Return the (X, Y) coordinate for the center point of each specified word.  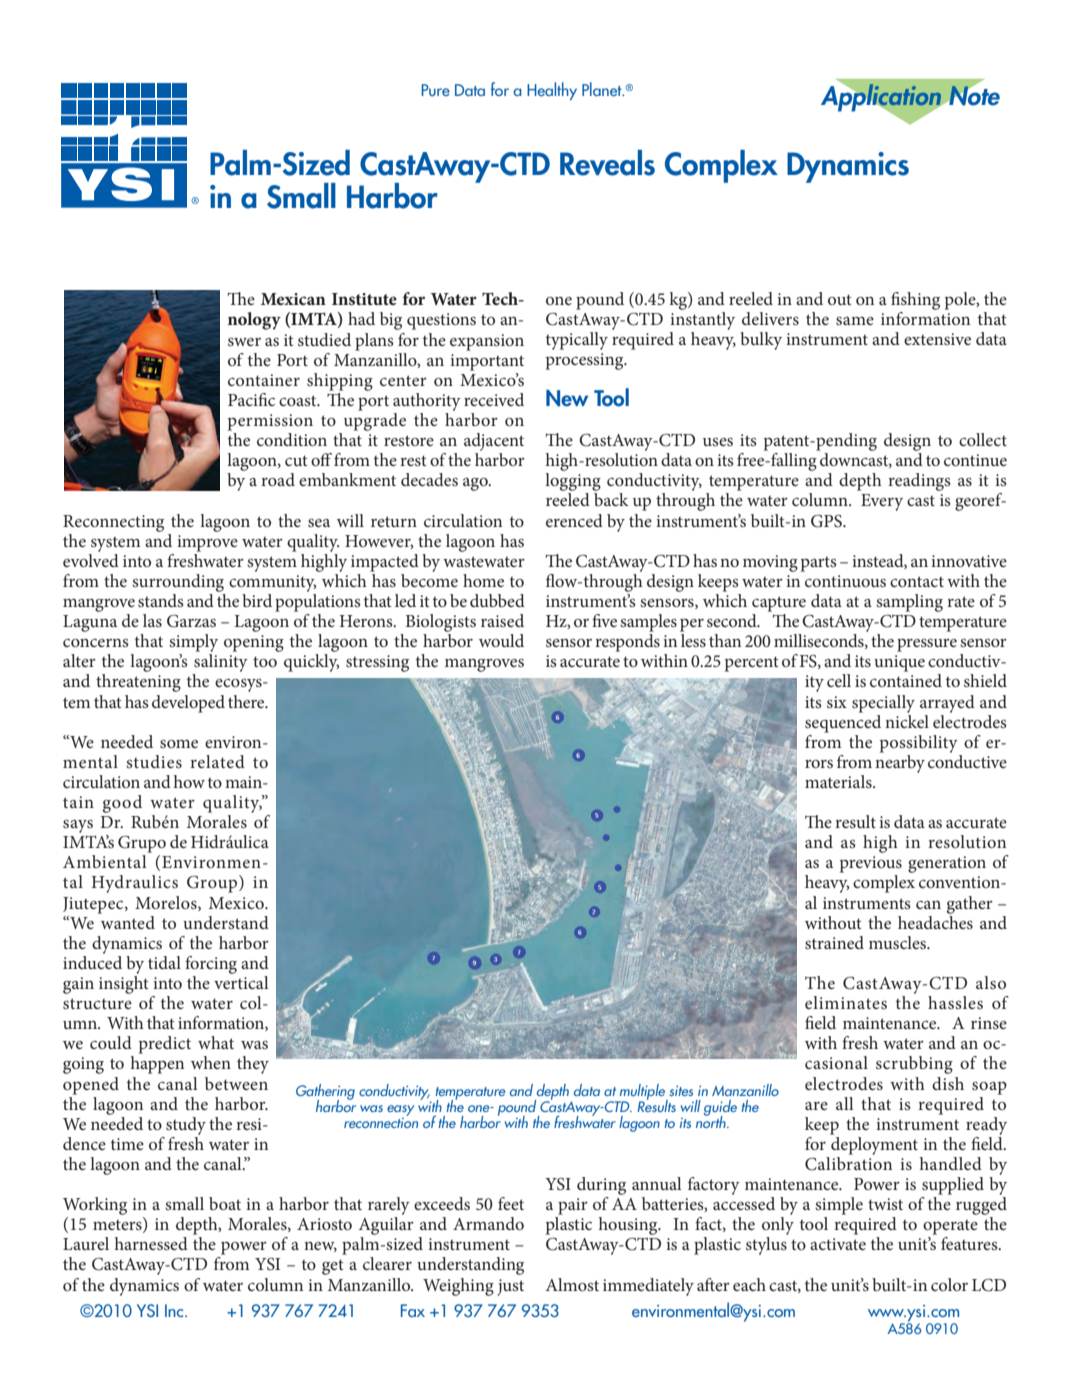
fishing (915, 301)
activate (838, 1244)
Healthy (552, 91)
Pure (436, 90)
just (510, 1287)
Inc (175, 1310)
